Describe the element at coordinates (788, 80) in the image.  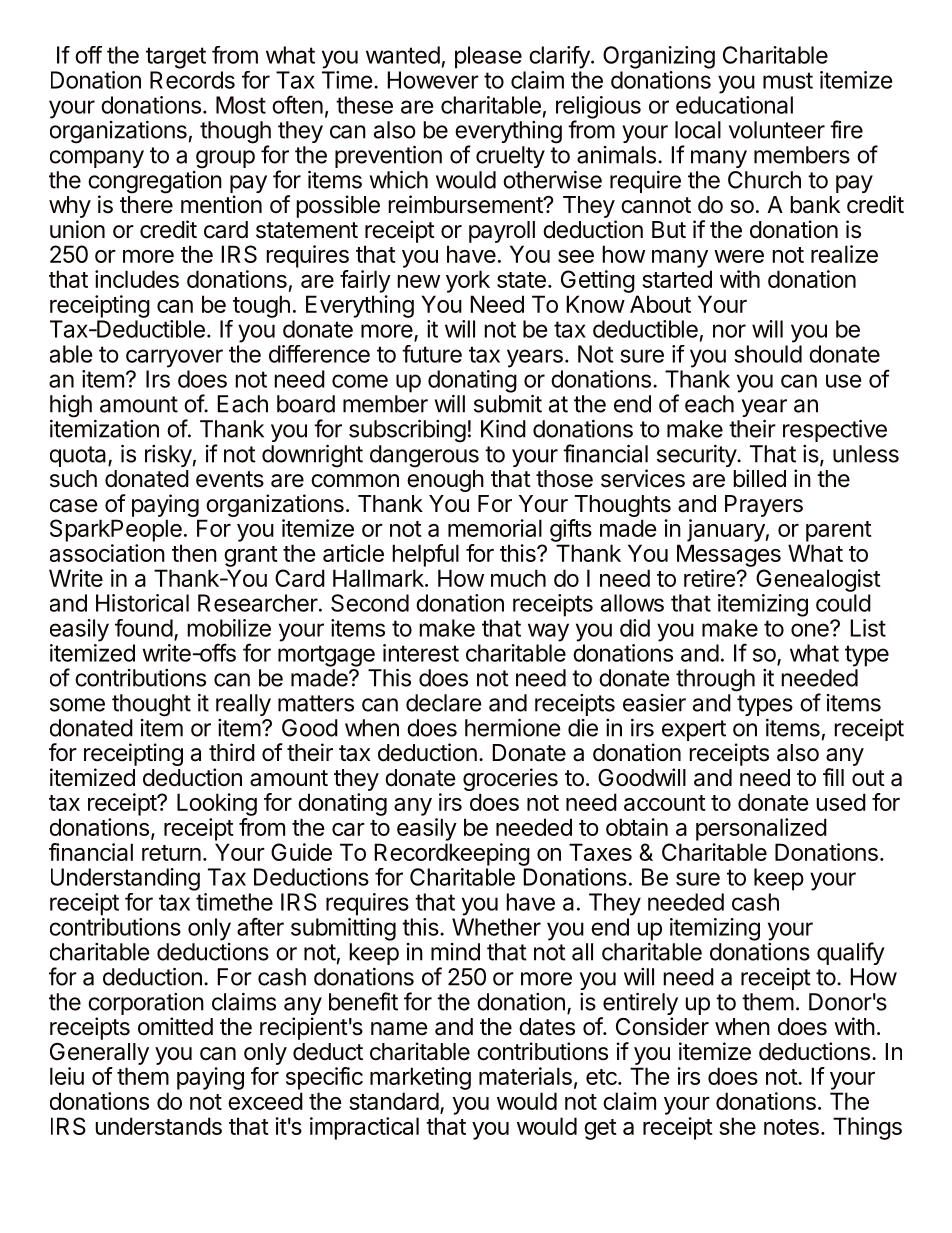
I see `must` at that location.
